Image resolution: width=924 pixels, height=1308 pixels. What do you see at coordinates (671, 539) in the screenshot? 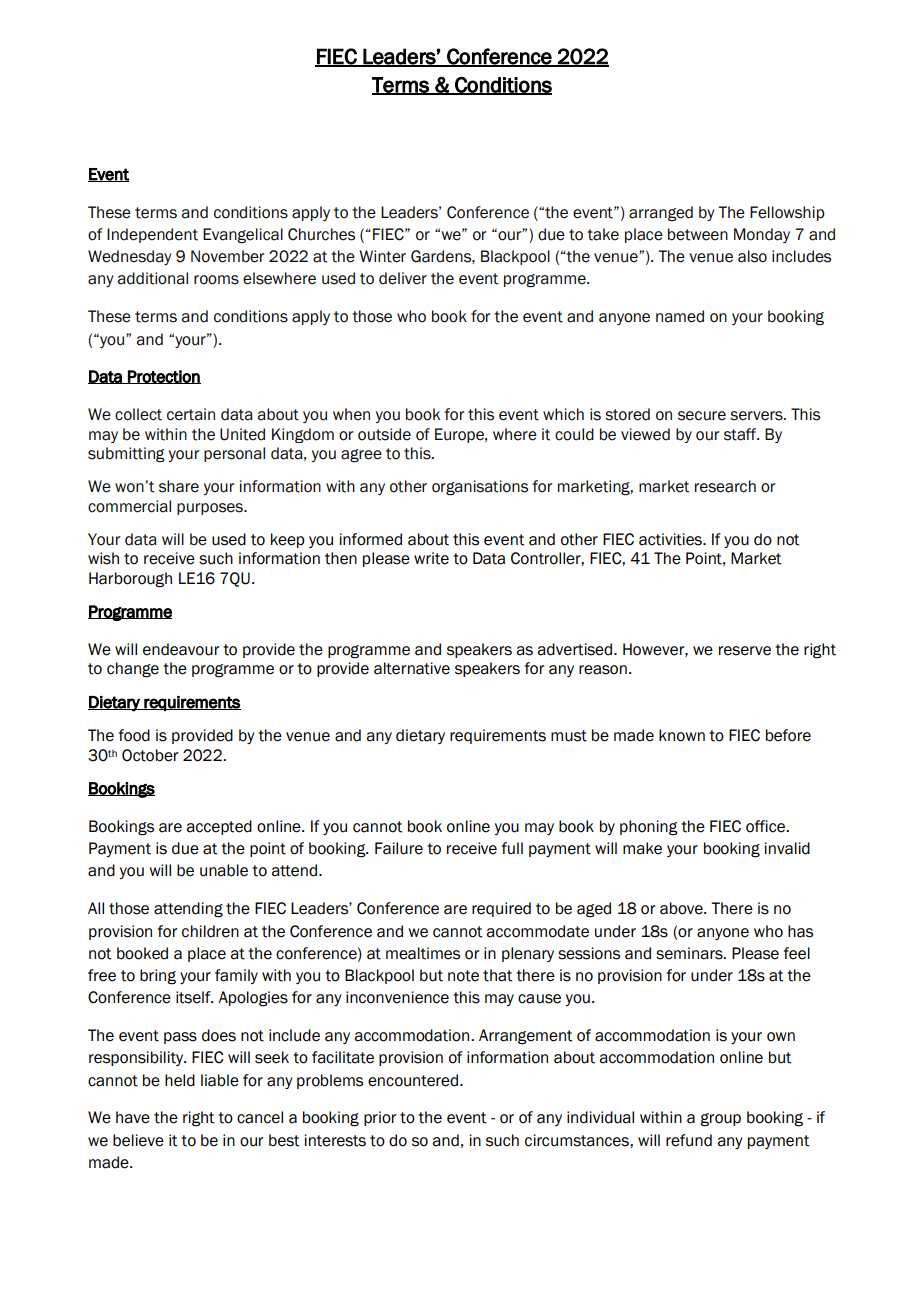
I see `activities` at bounding box center [671, 539].
